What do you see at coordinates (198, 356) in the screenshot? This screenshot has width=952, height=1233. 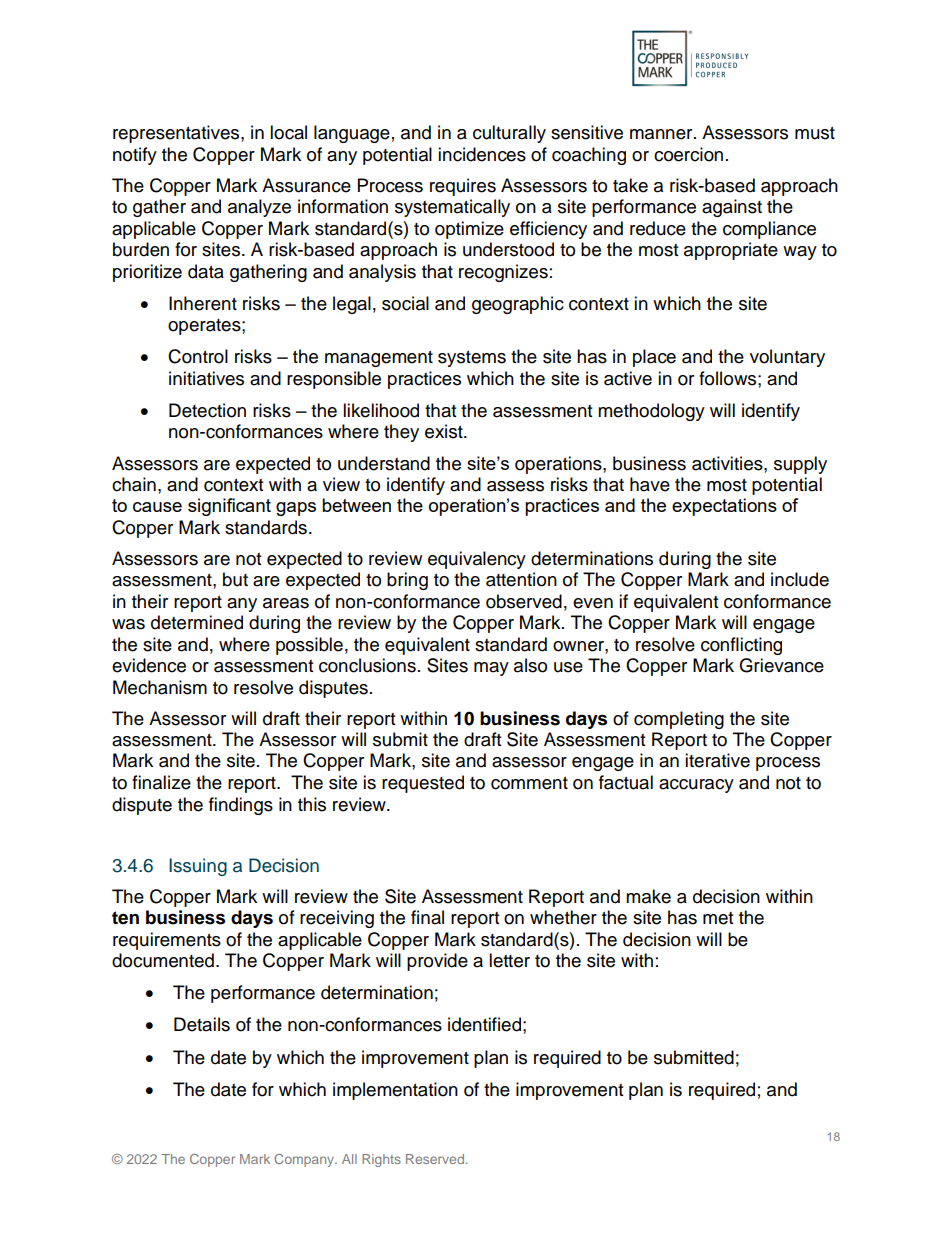 I see `Control` at bounding box center [198, 356].
